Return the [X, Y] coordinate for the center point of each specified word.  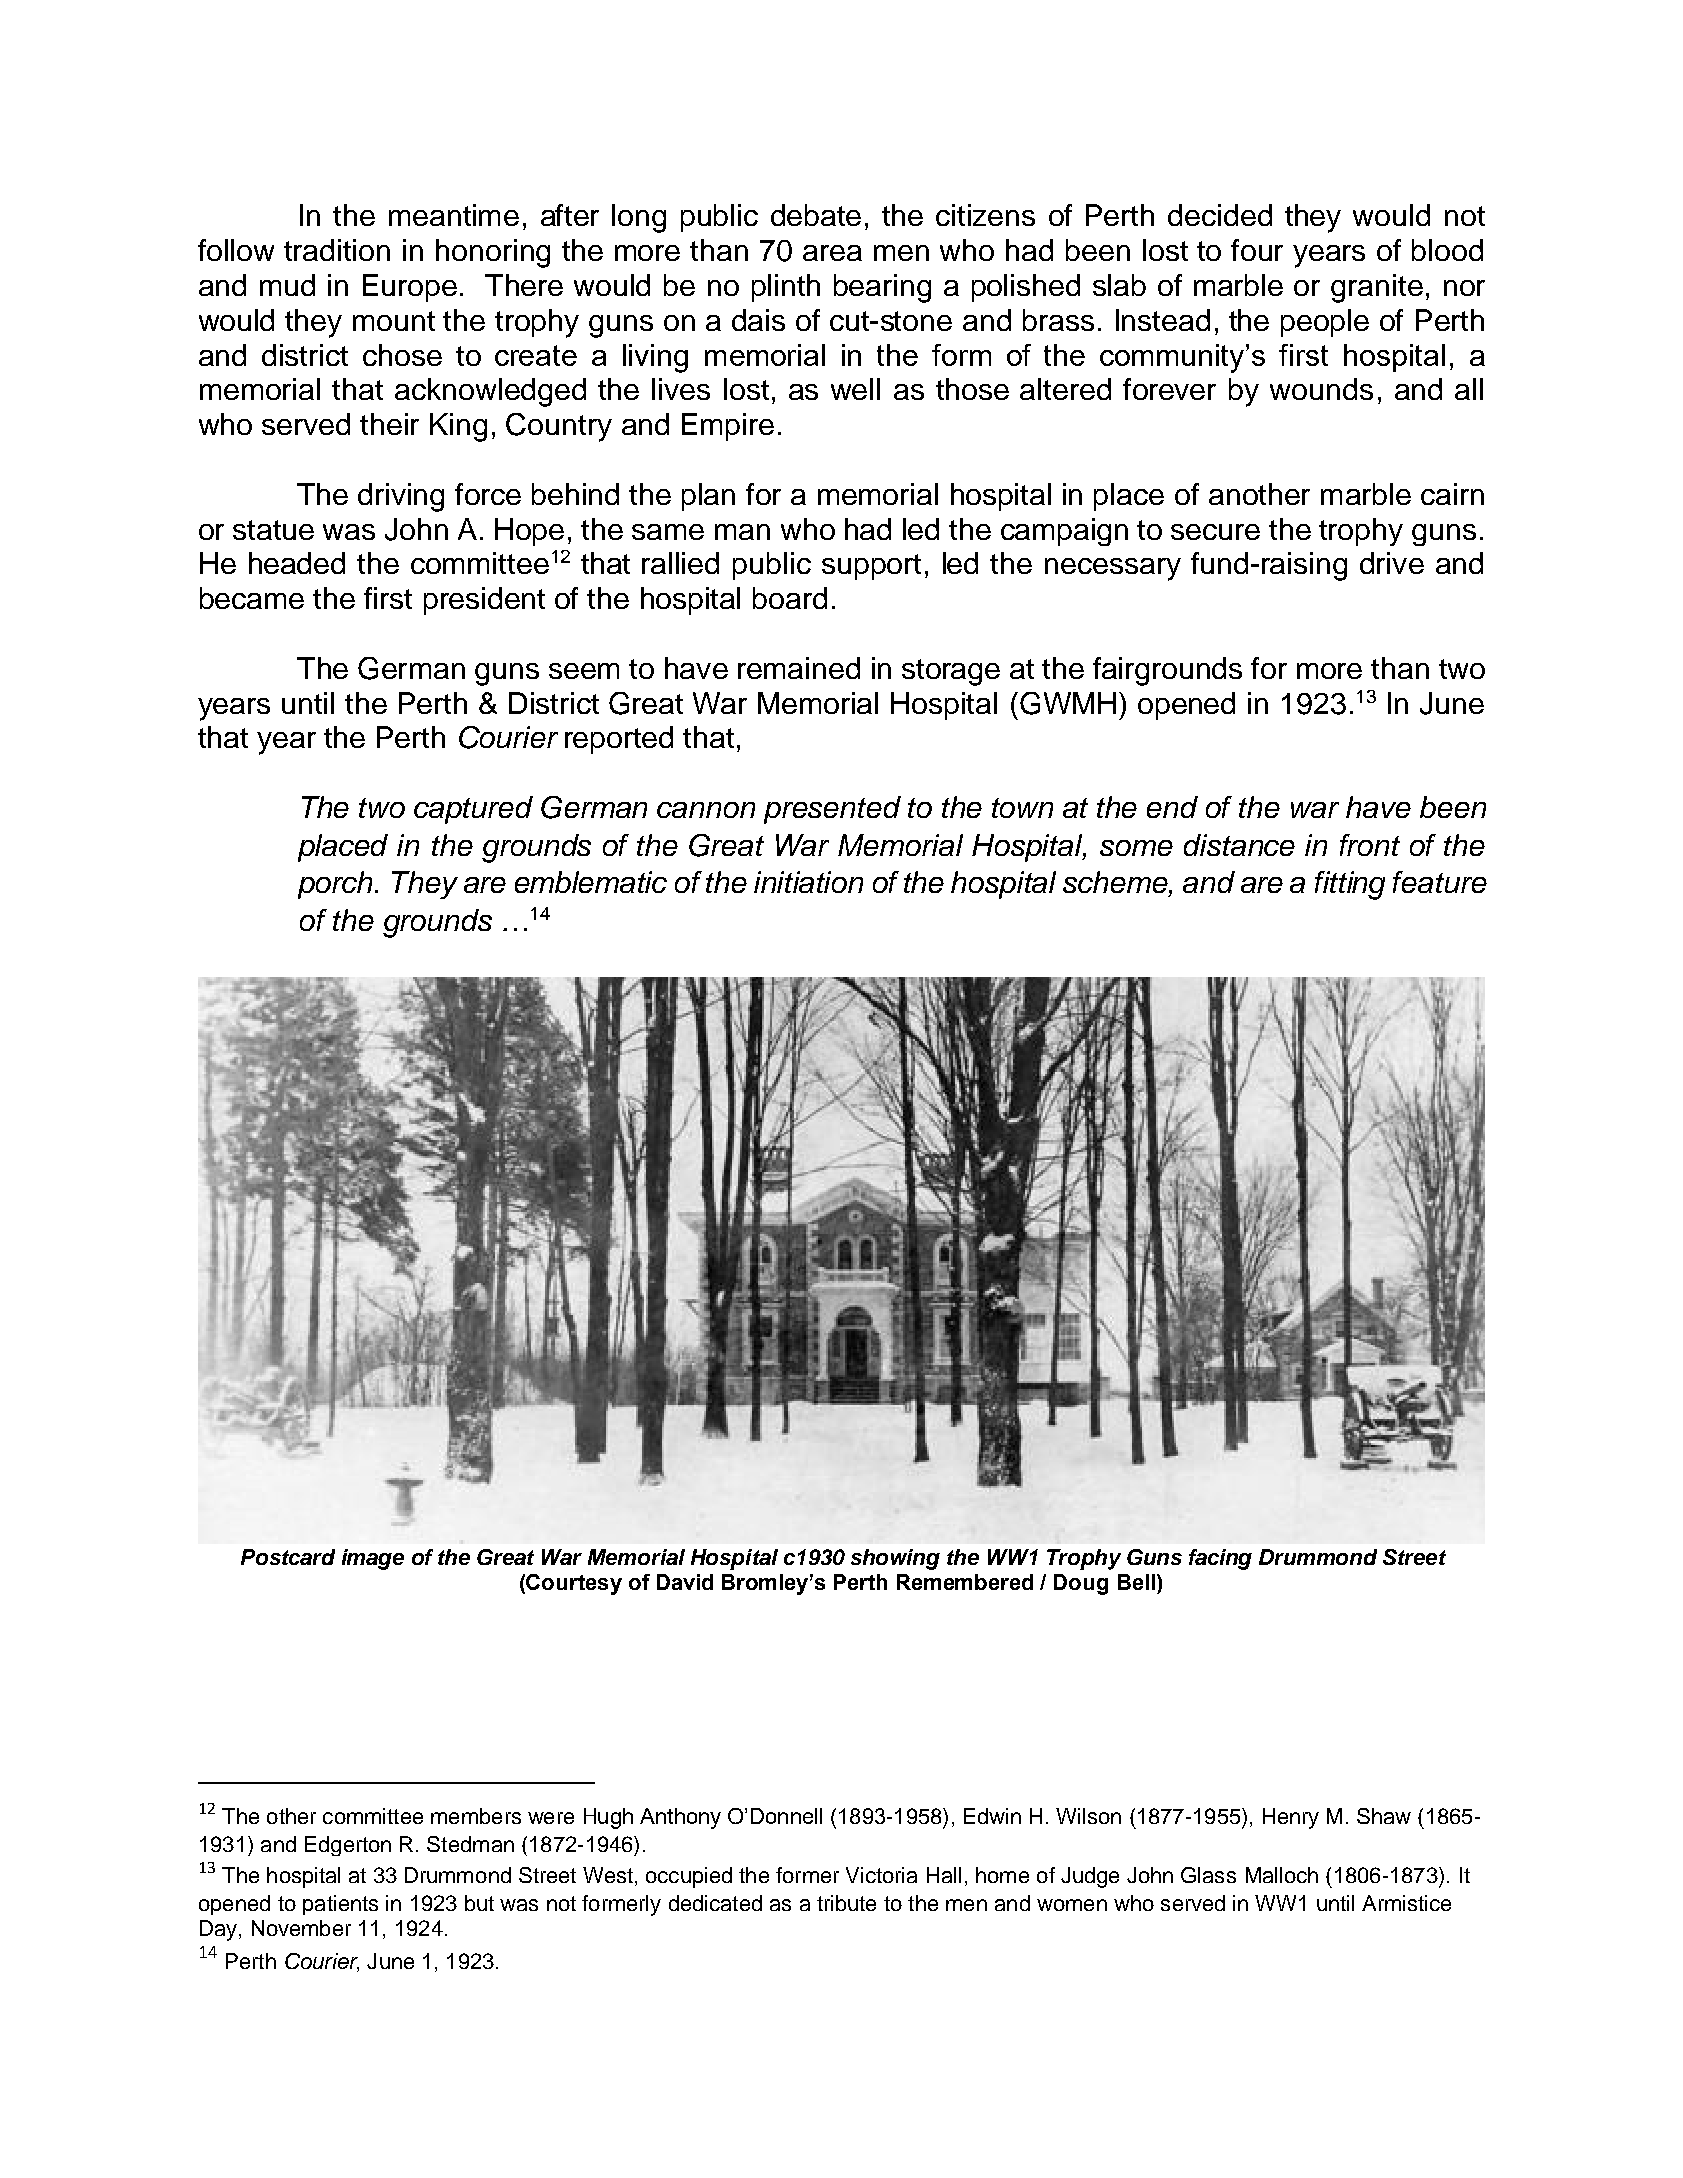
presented [832, 810]
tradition [337, 250]
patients [340, 1905]
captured [473, 810]
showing [895, 1559]
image [373, 1559]
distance [1239, 845]
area [832, 253]
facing [1220, 1559]
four [1257, 250]
